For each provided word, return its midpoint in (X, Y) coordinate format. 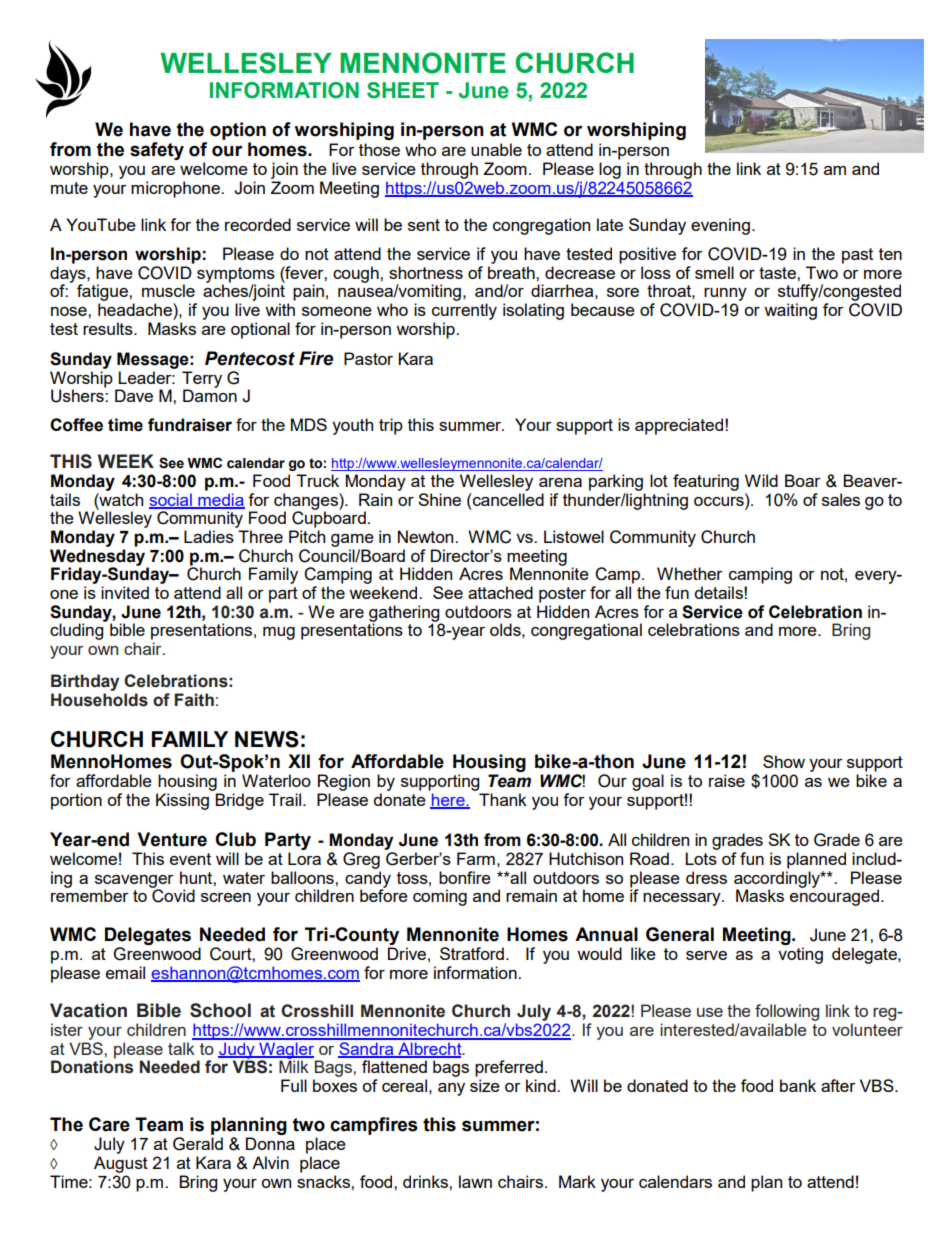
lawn (475, 1181)
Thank (503, 799)
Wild (761, 480)
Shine (439, 499)
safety (157, 151)
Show (784, 761)
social (171, 500)
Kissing (182, 801)
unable (496, 149)
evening (720, 226)
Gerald (198, 1144)
